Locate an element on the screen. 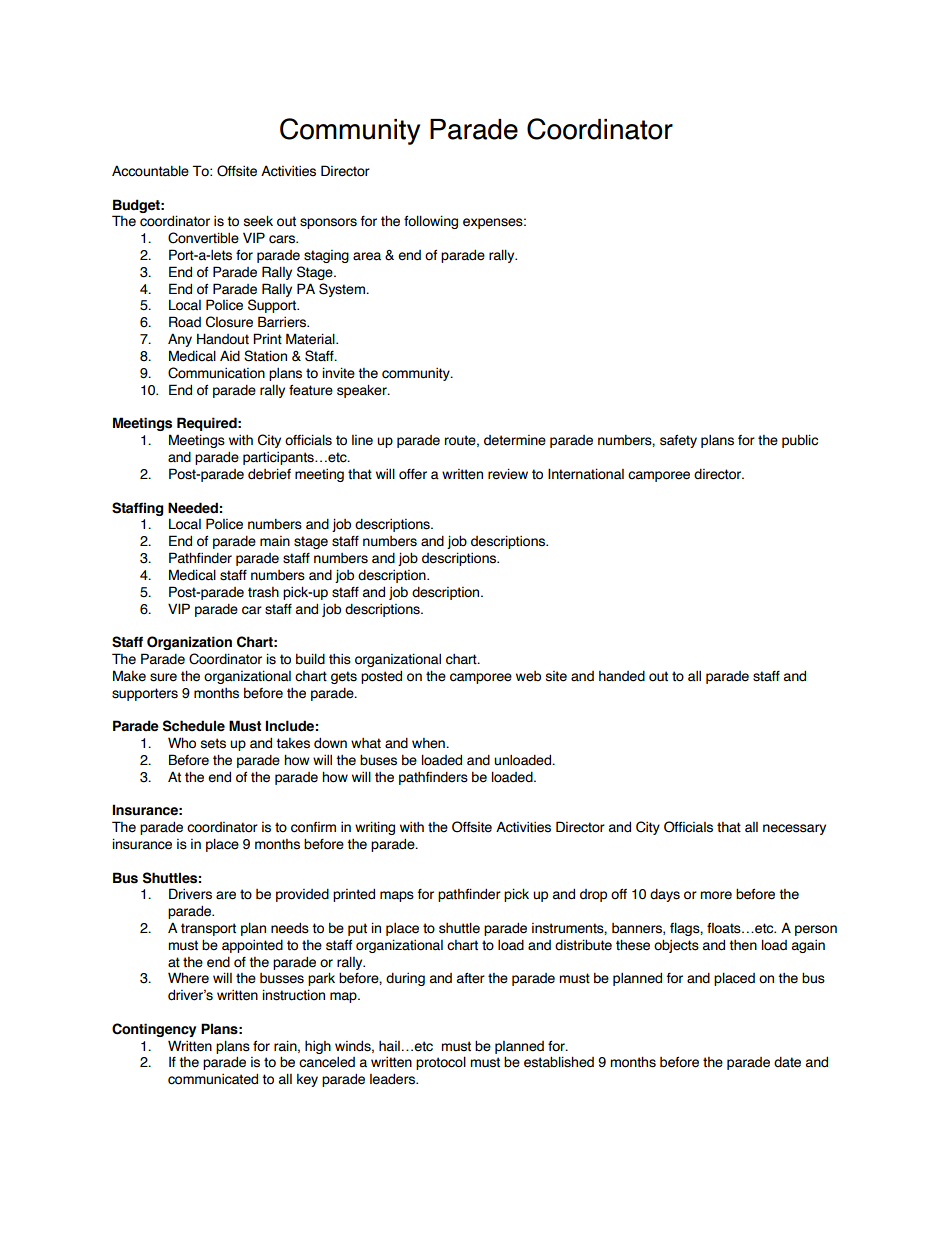  trash is located at coordinates (263, 592).
